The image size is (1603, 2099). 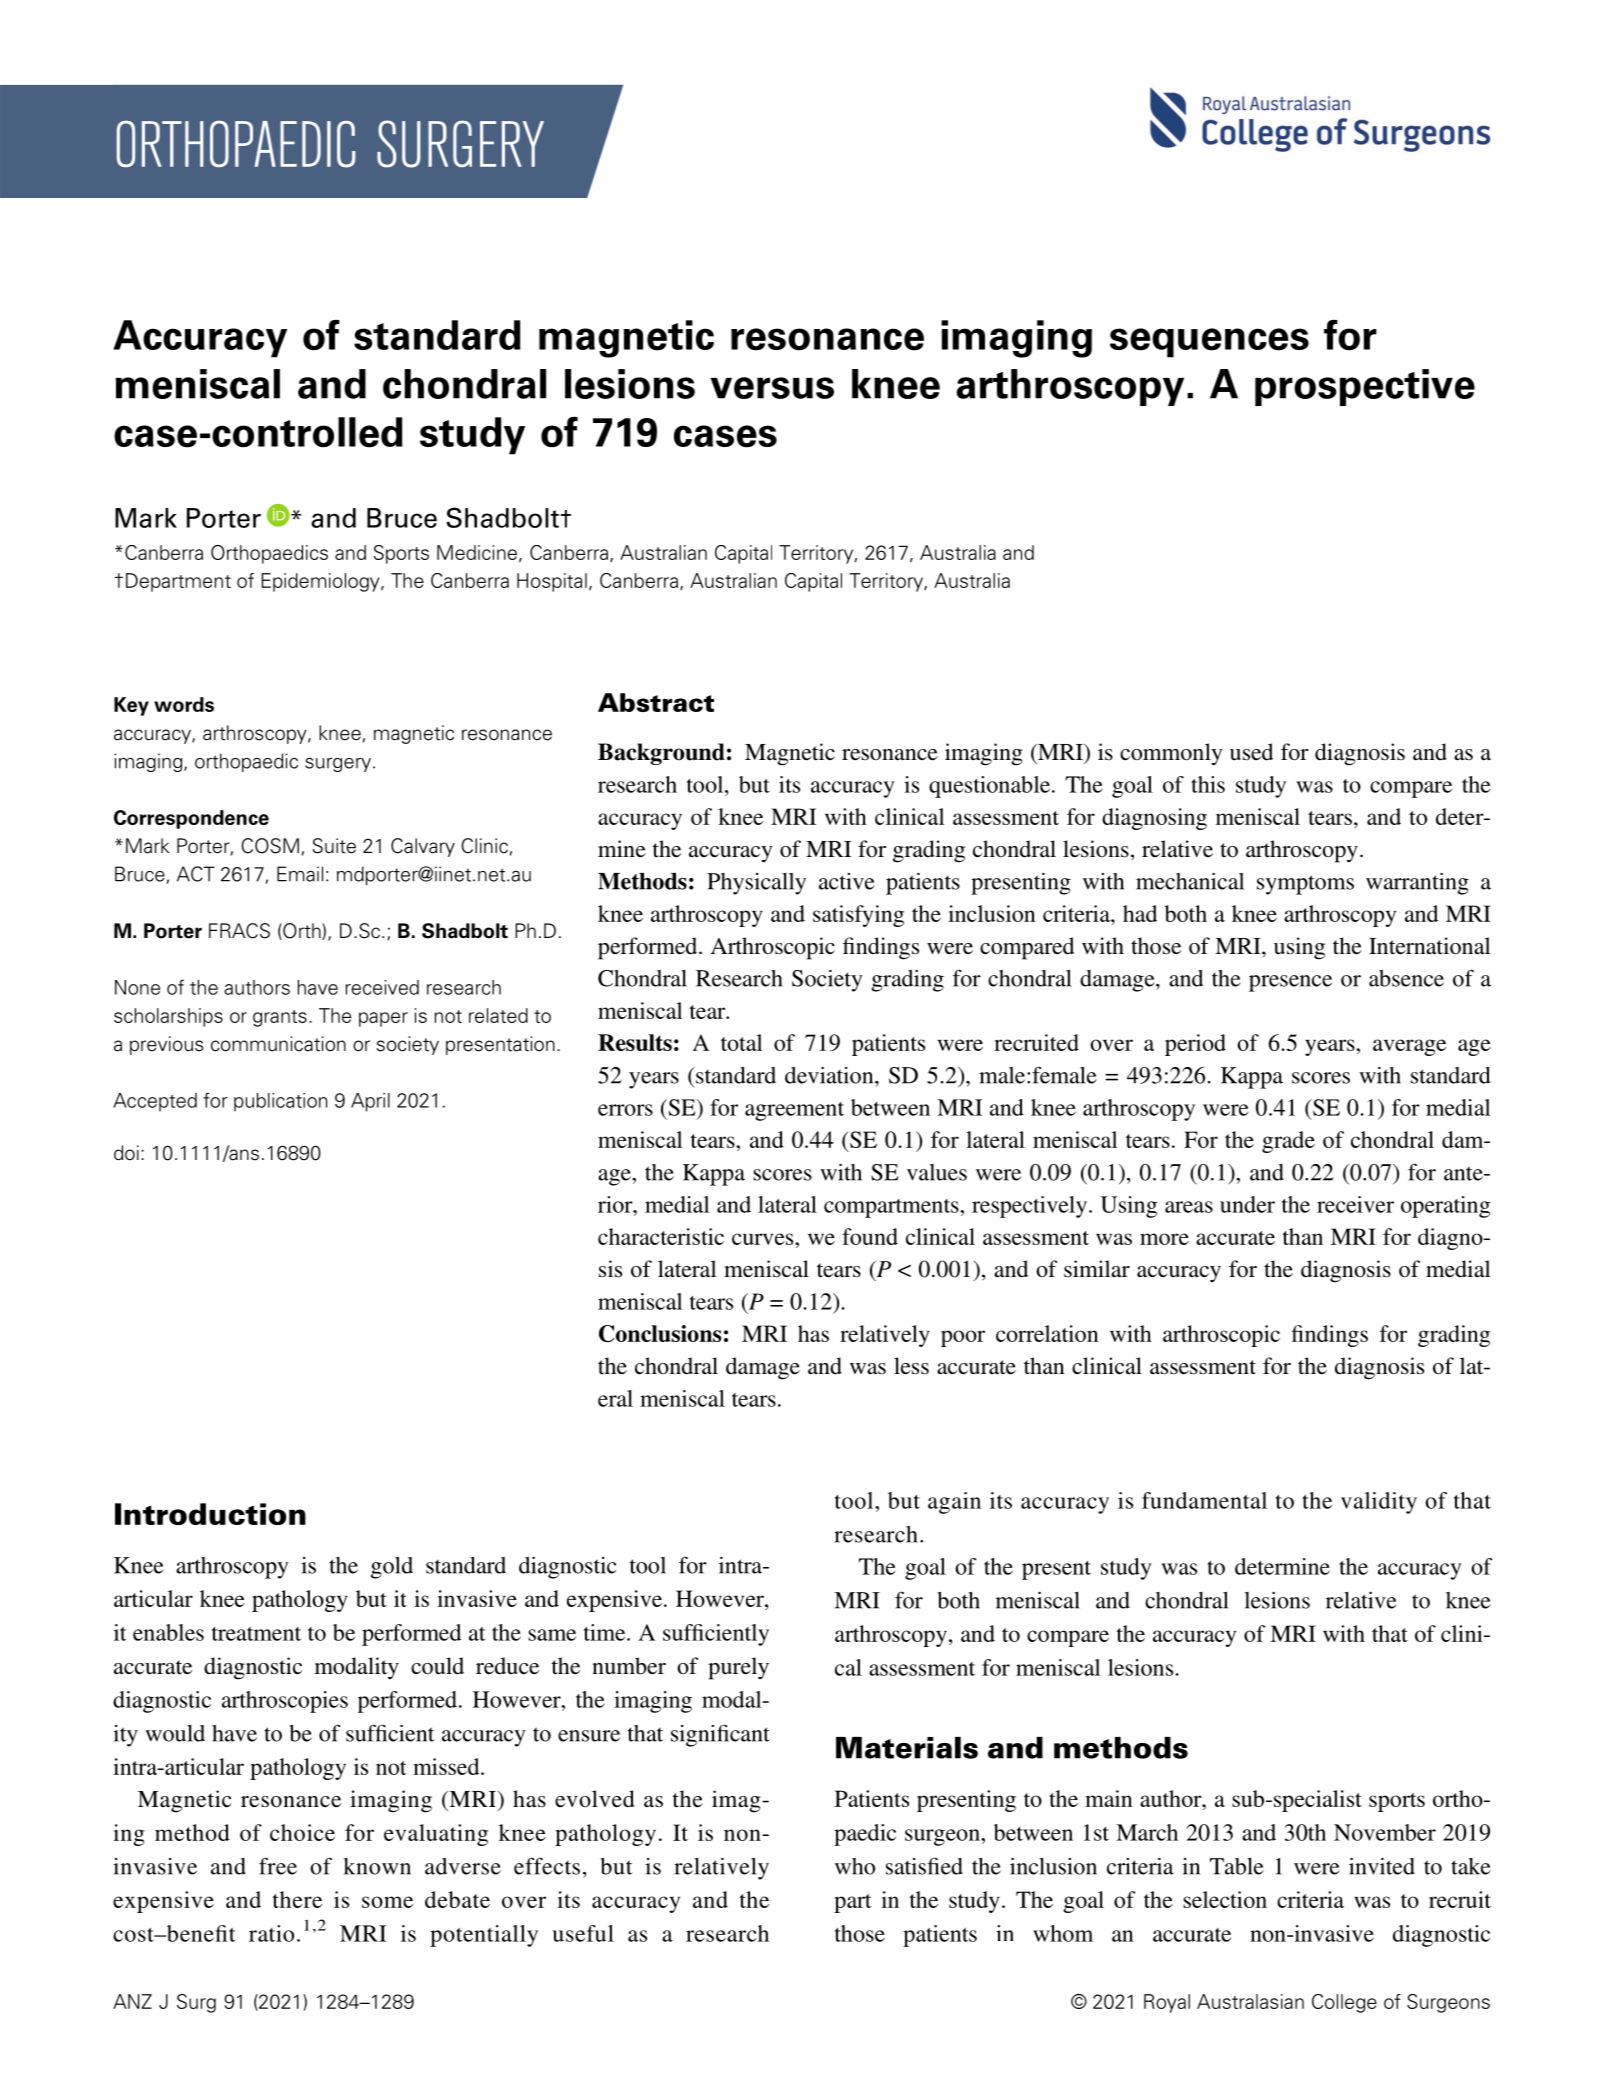 I want to click on there, so click(x=297, y=1899).
